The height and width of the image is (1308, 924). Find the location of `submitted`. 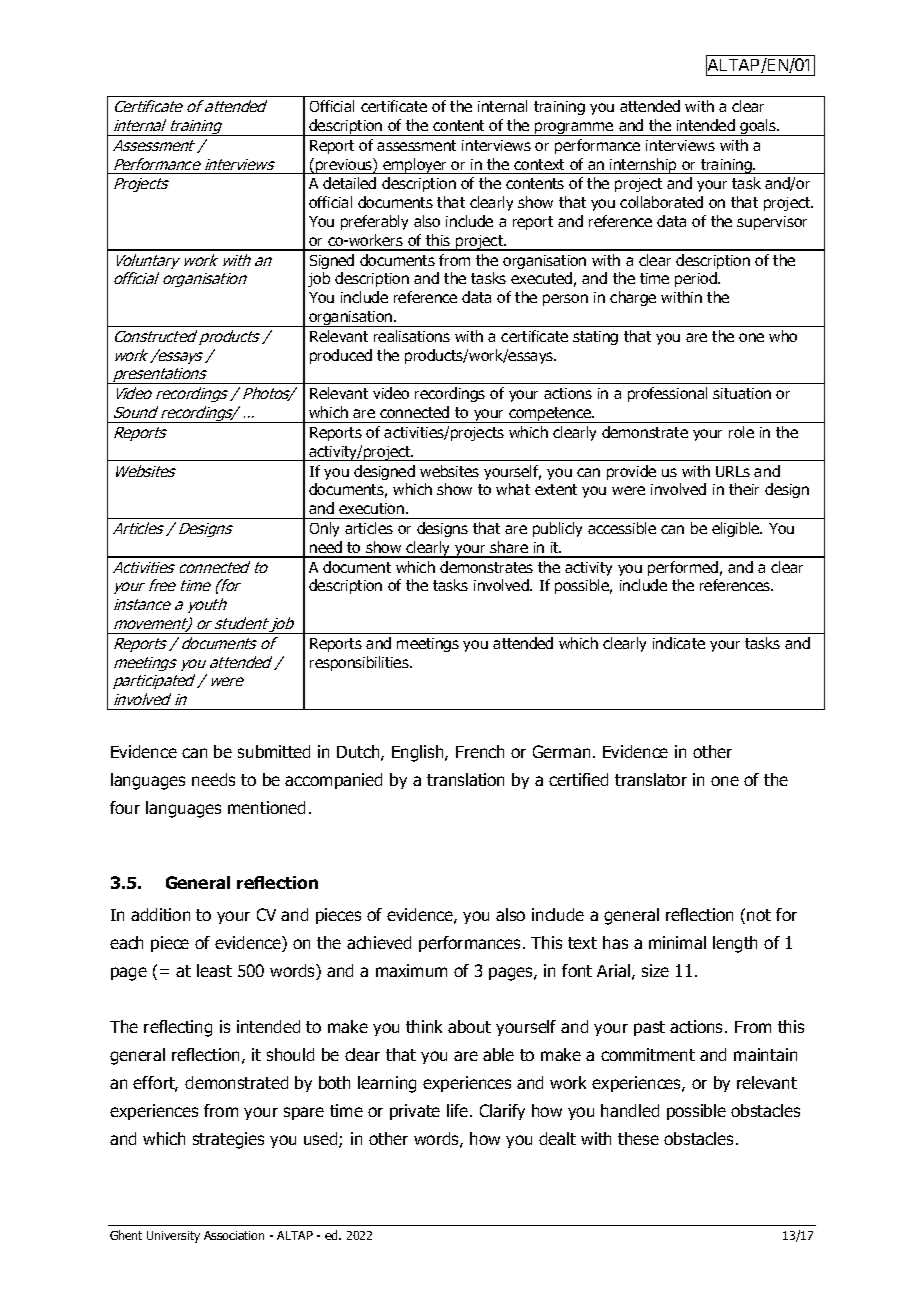

submitted is located at coordinates (274, 751).
